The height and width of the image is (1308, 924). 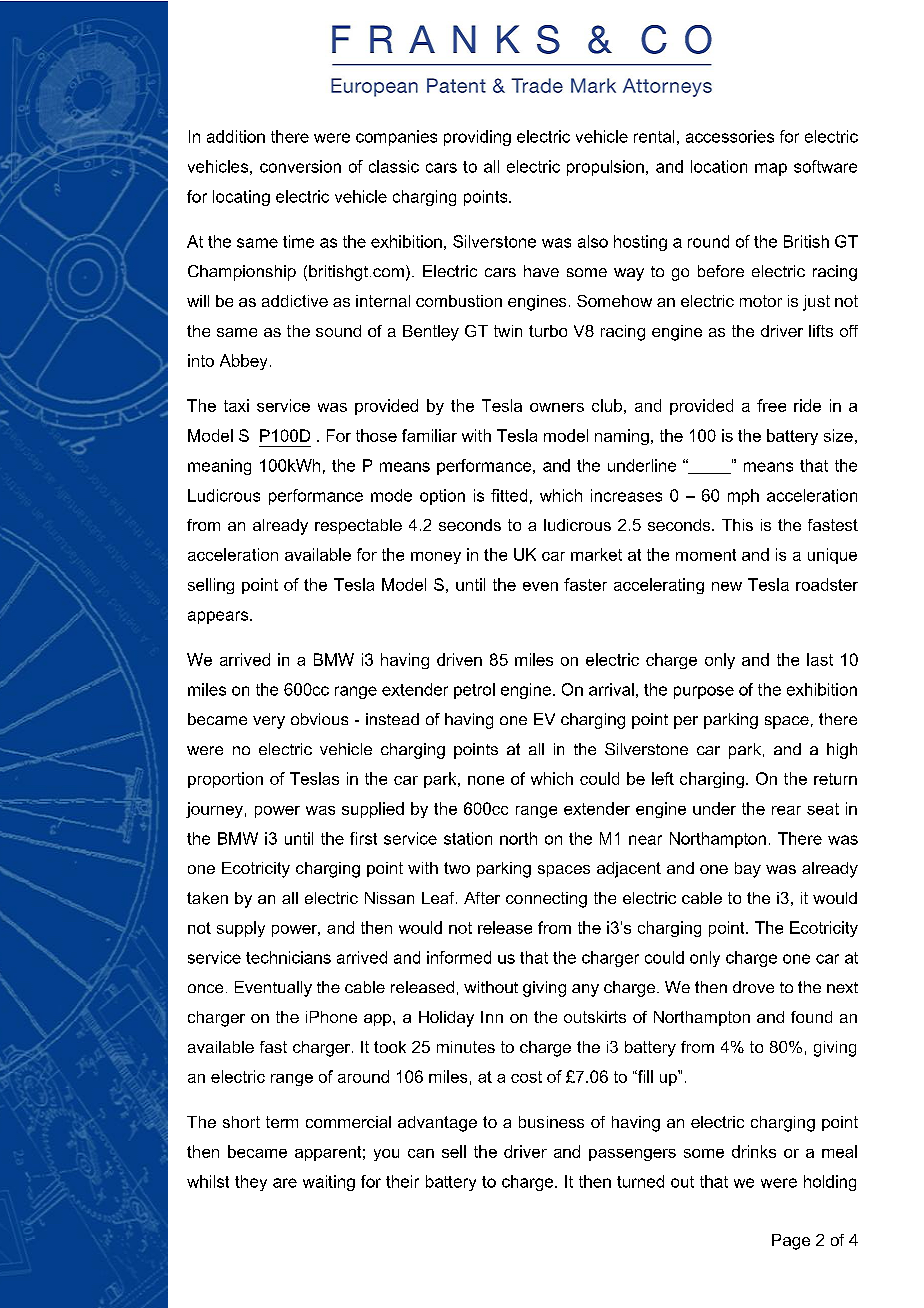 What do you see at coordinates (551, 1122) in the image?
I see `business` at bounding box center [551, 1122].
